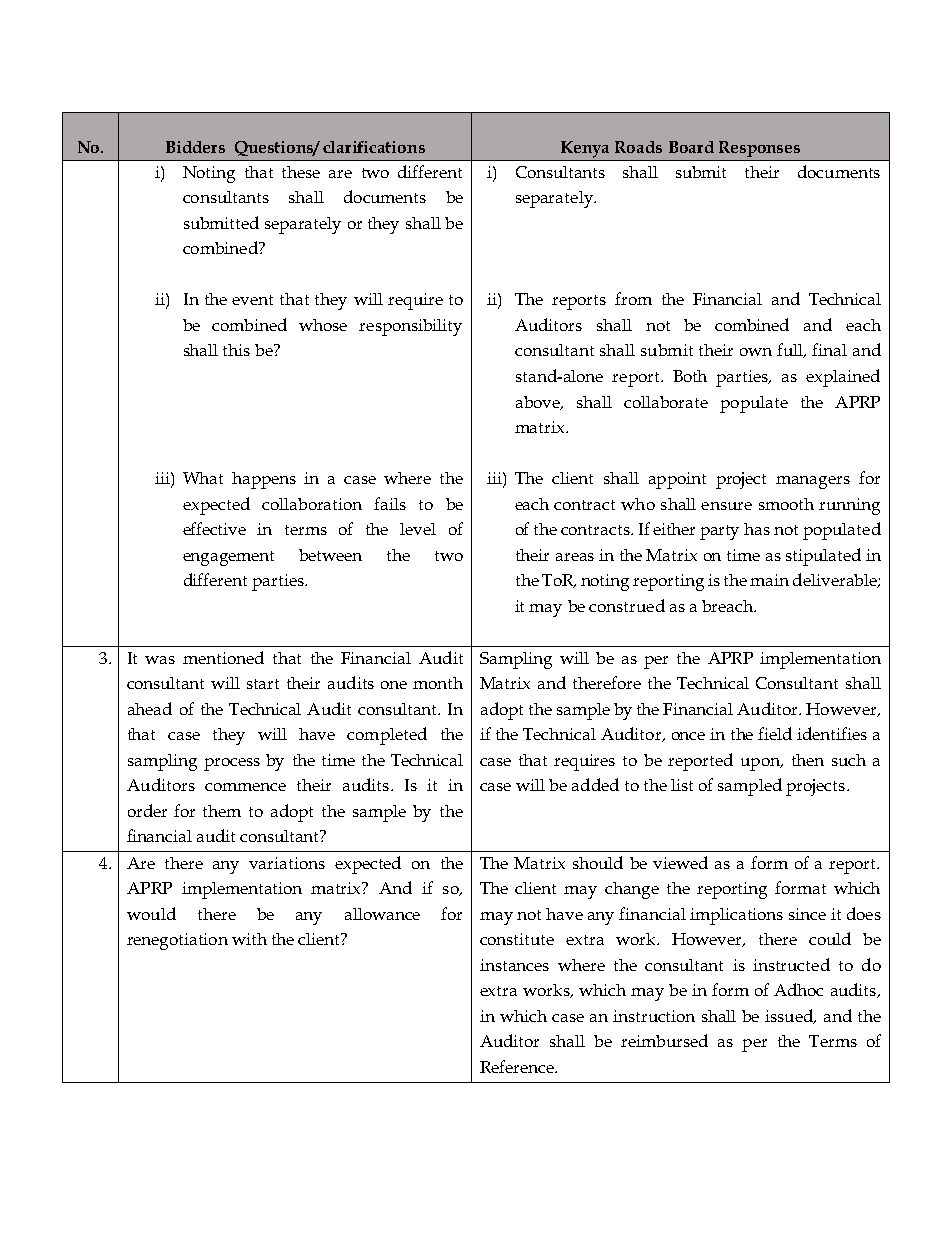  What do you see at coordinates (575, 557) in the image?
I see `areas` at bounding box center [575, 557].
